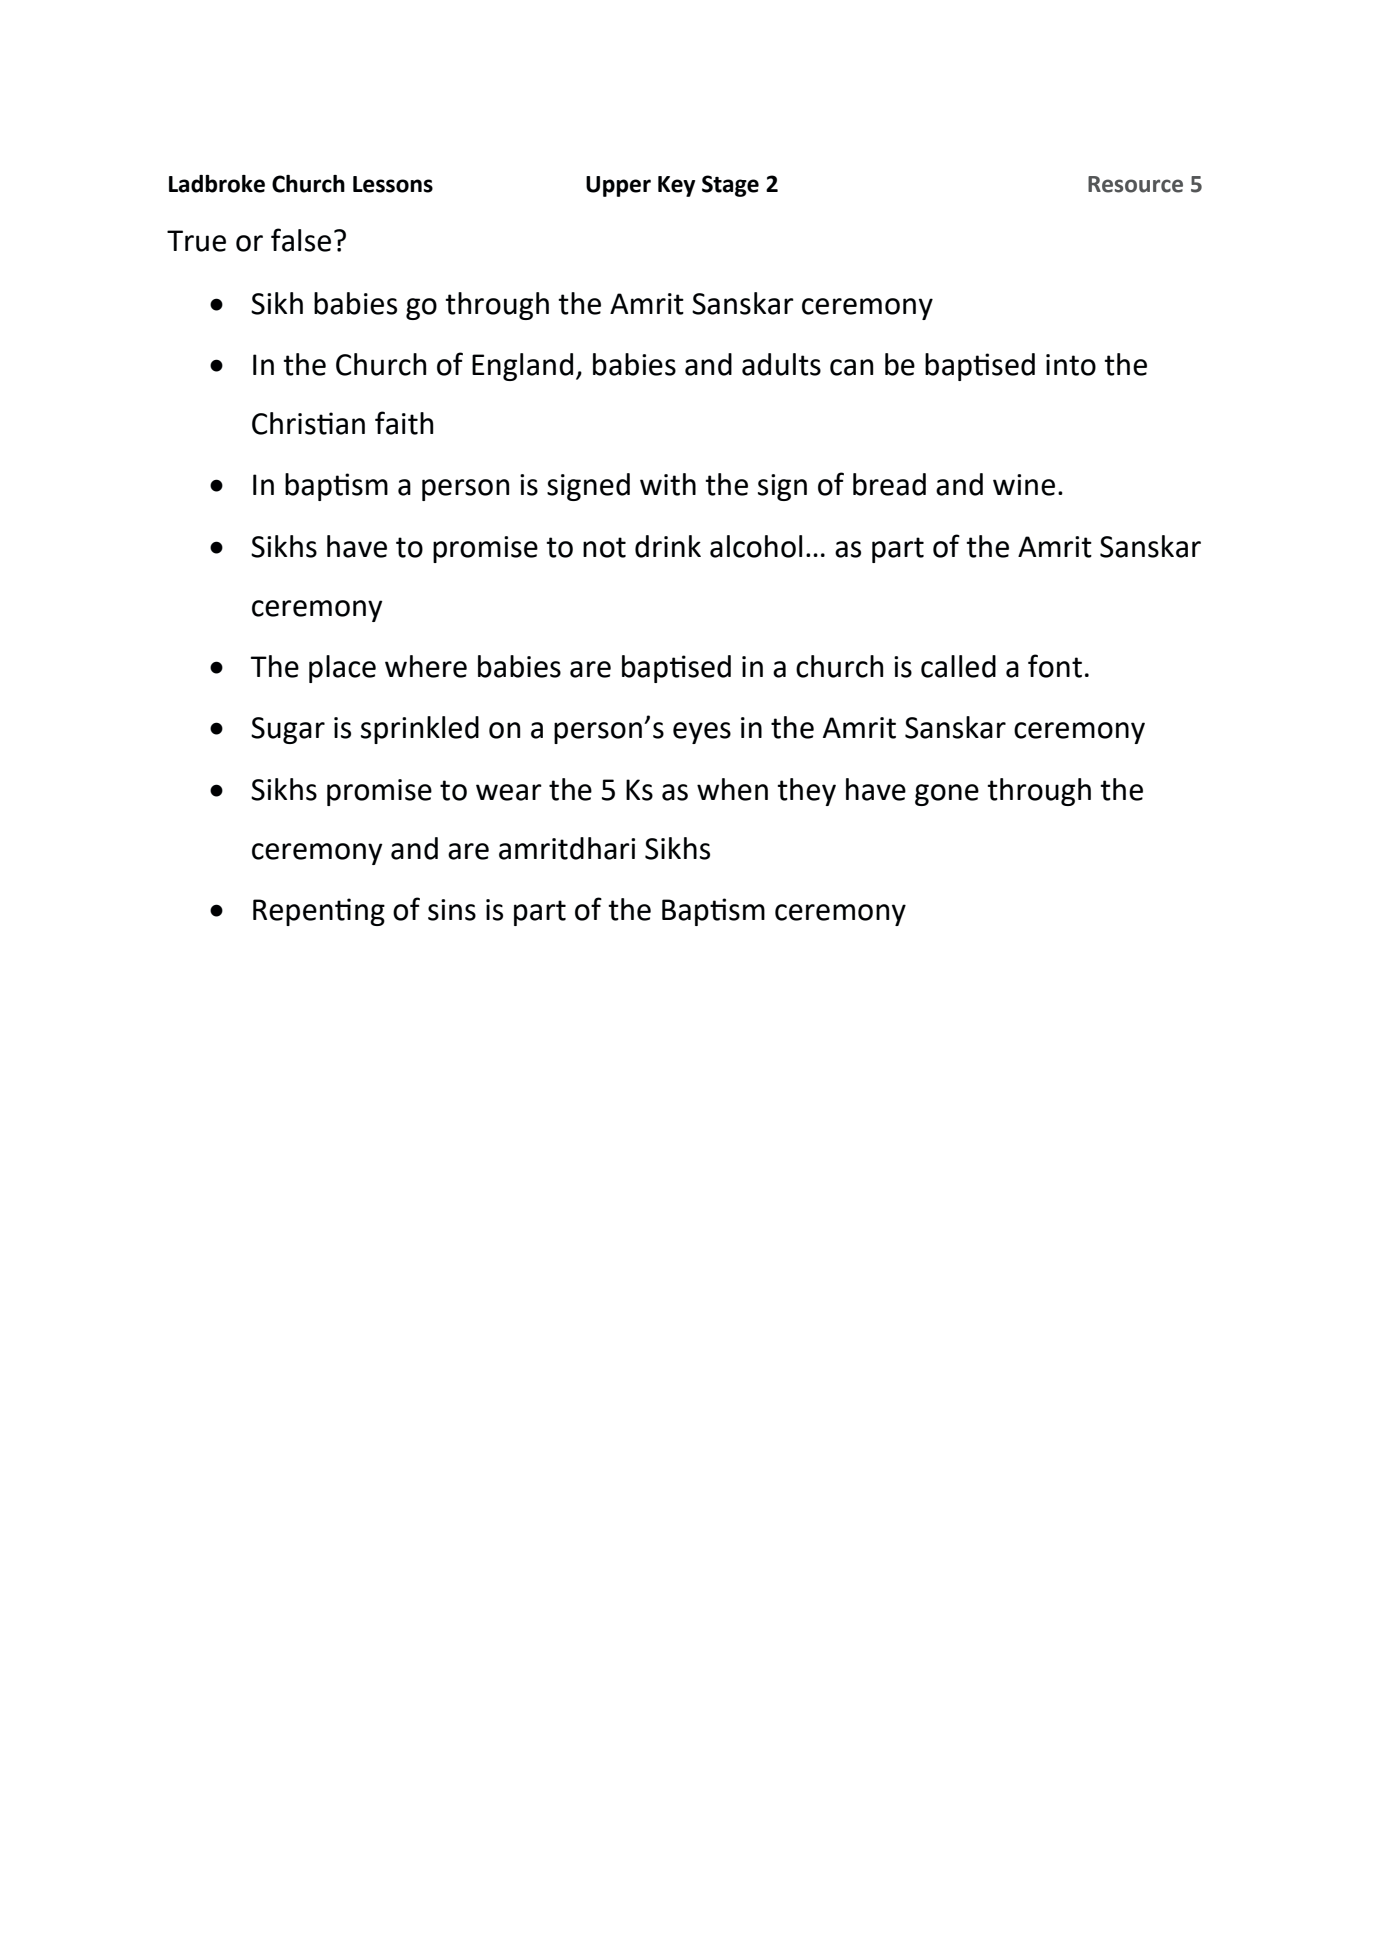 Image resolution: width=1382 pixels, height=1955 pixels. I want to click on Repenting, so click(319, 912).
